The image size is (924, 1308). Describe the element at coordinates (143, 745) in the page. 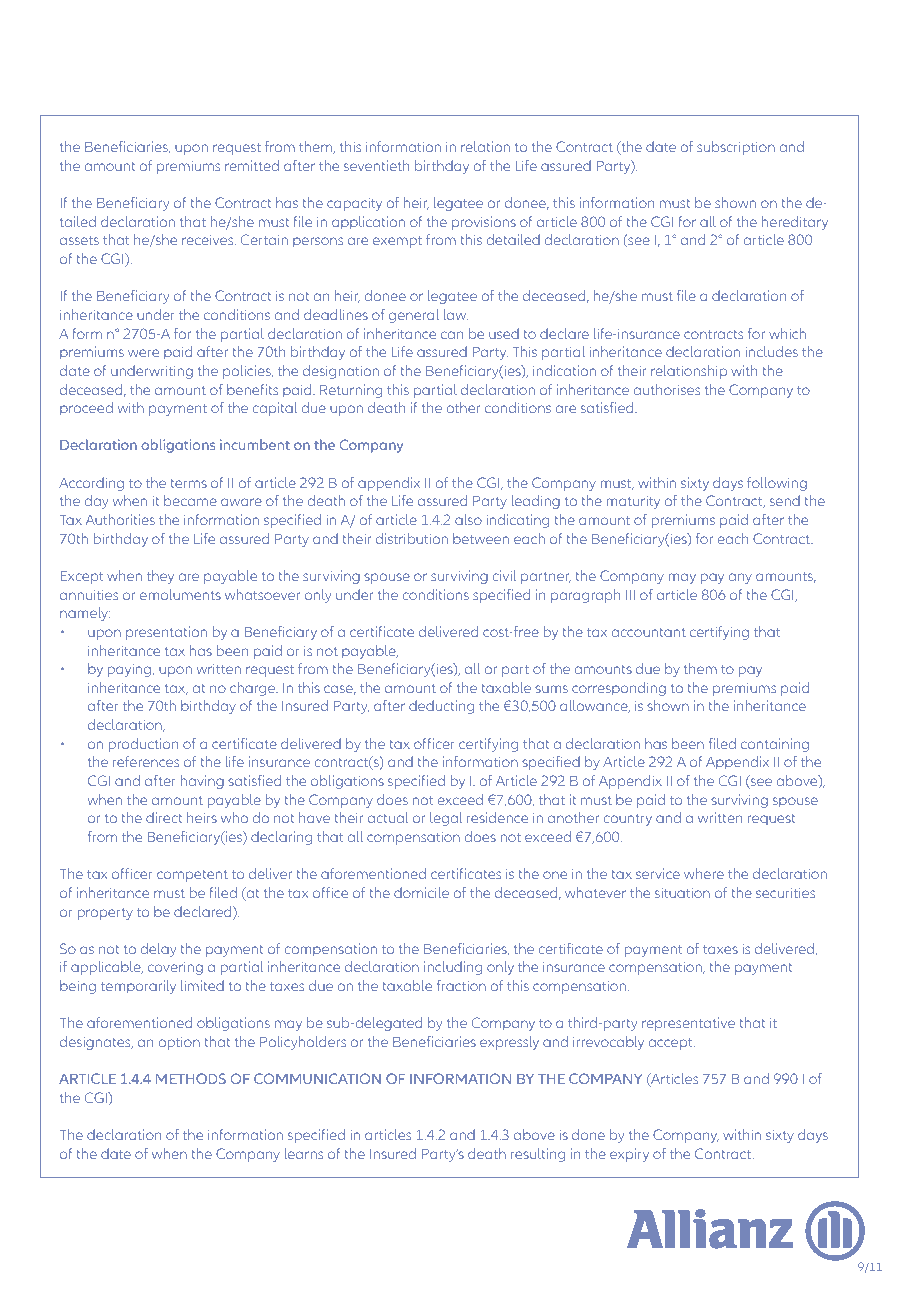

I see `production` at that location.
